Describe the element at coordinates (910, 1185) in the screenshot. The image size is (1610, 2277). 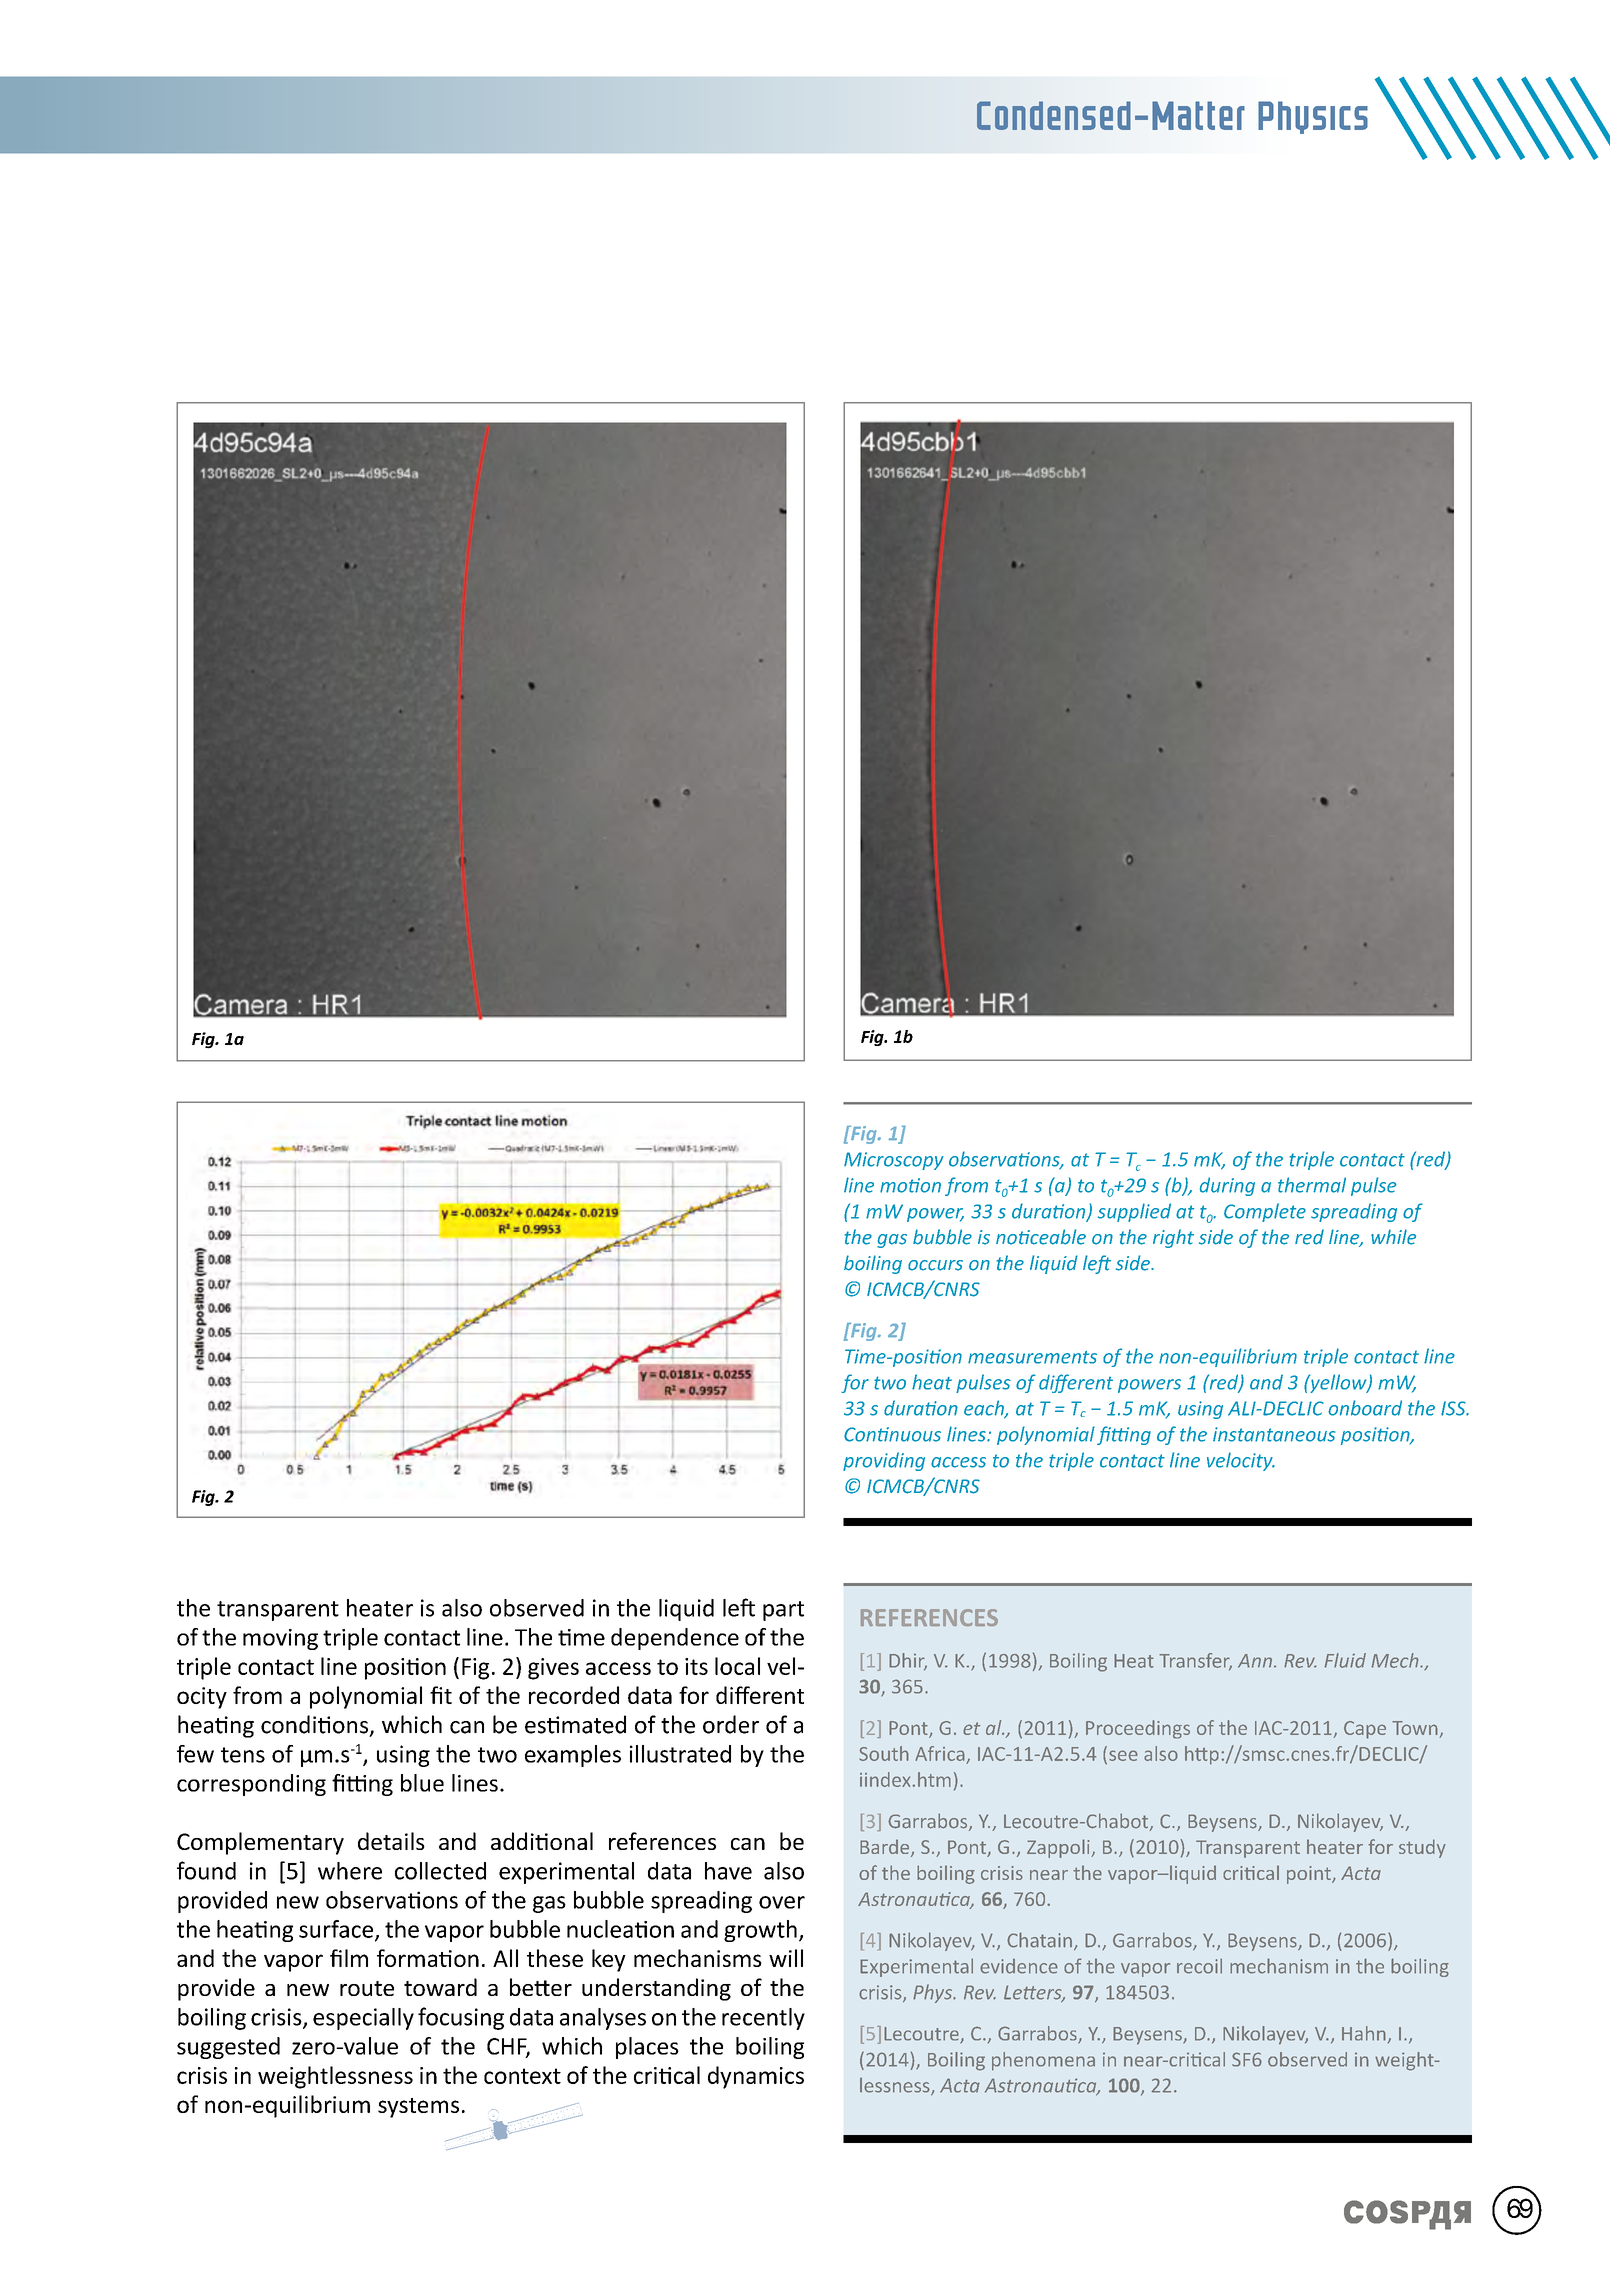
I see `motion` at that location.
